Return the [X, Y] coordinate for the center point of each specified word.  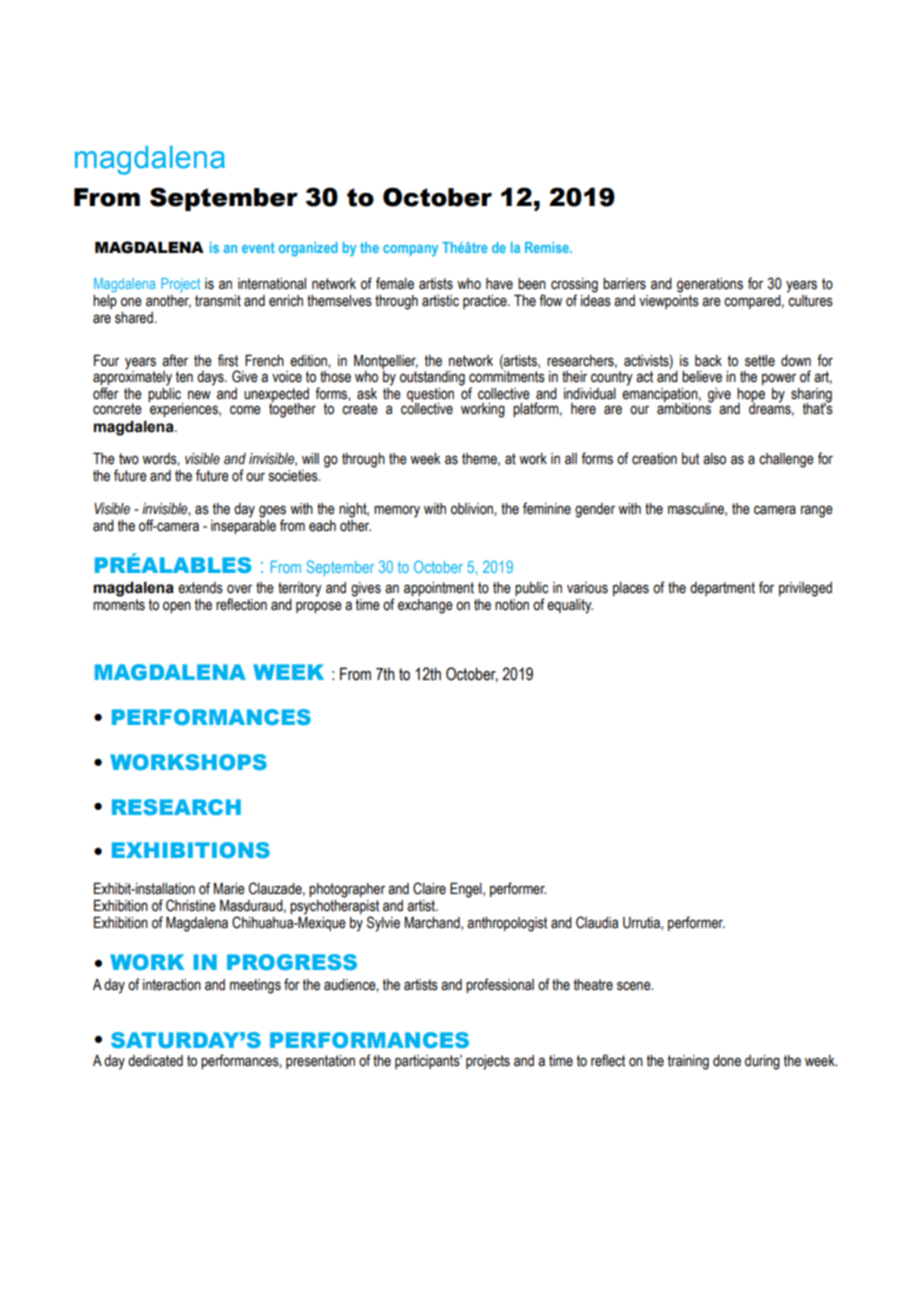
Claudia [597, 922]
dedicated [155, 1061]
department [722, 589]
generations [710, 285]
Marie [229, 889]
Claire [429, 888]
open [177, 607]
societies [294, 476]
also [714, 459]
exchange [425, 606]
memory [397, 511]
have [499, 284]
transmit [218, 301]
